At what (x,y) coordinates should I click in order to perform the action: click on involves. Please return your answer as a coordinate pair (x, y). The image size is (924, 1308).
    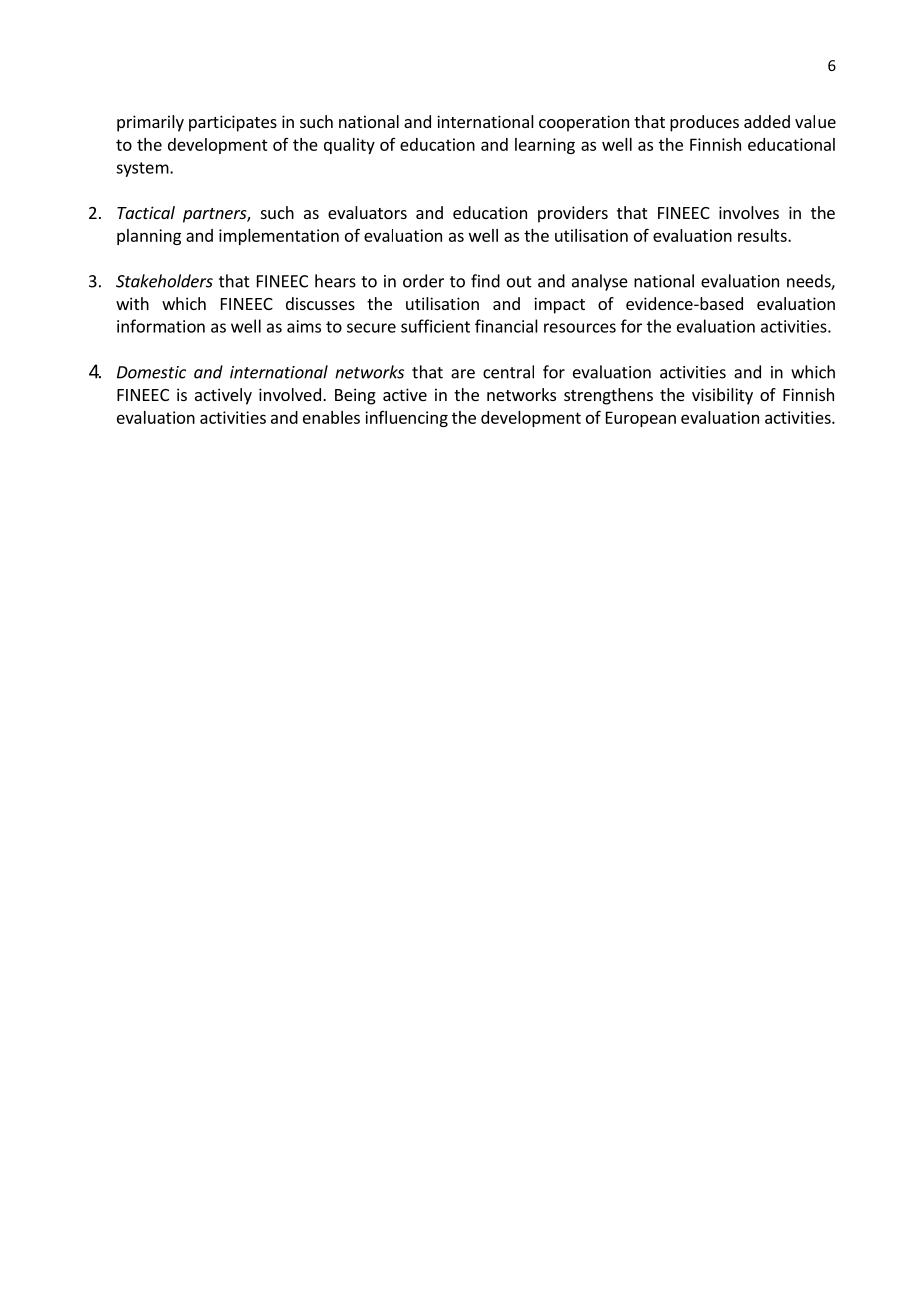
    Looking at the image, I should click on (749, 212).
